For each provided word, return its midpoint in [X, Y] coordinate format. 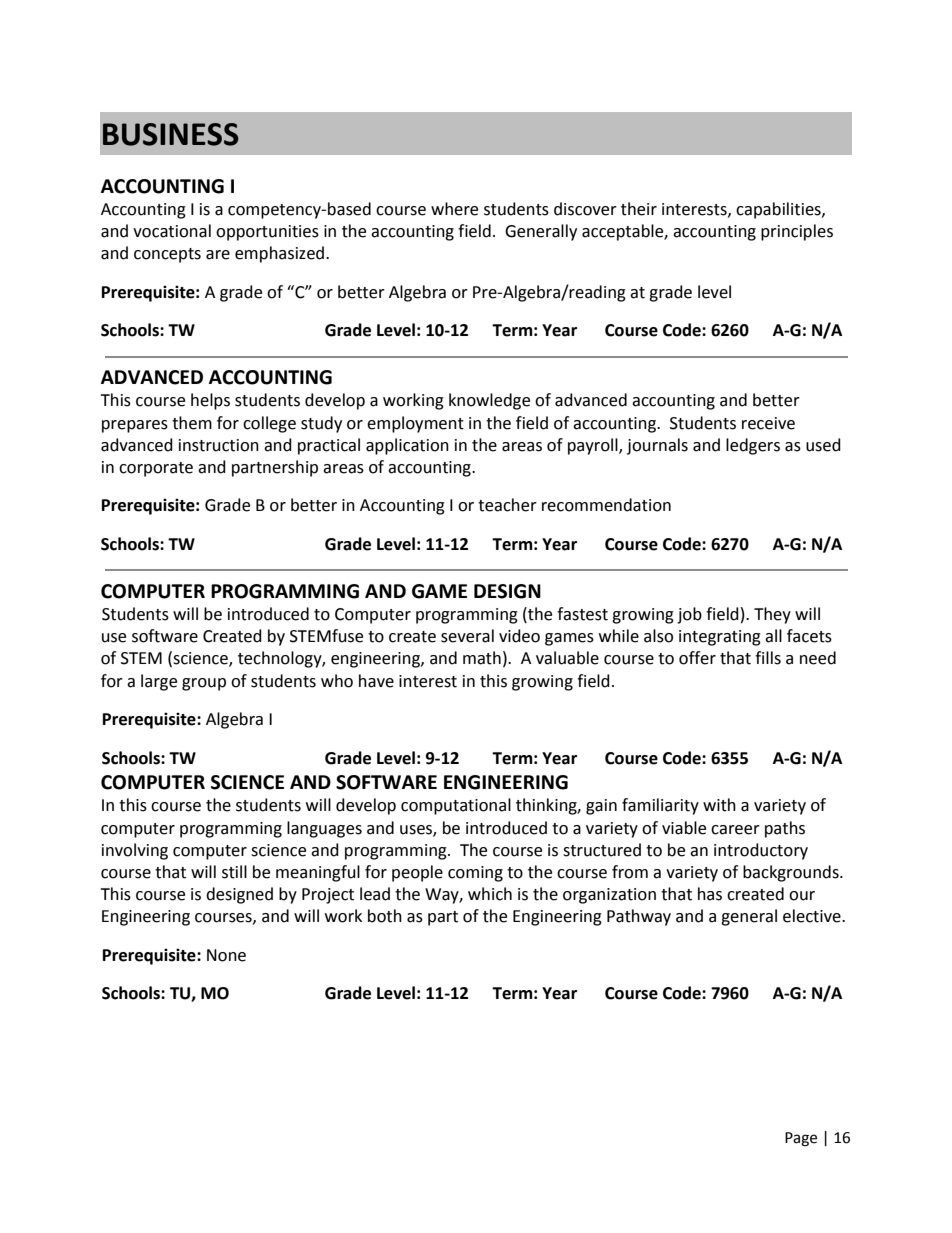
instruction [219, 445]
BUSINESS [171, 134]
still [234, 872]
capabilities [779, 210]
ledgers [753, 446]
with [719, 805]
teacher [507, 505]
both [385, 916]
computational [456, 806]
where [454, 209]
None [226, 955]
